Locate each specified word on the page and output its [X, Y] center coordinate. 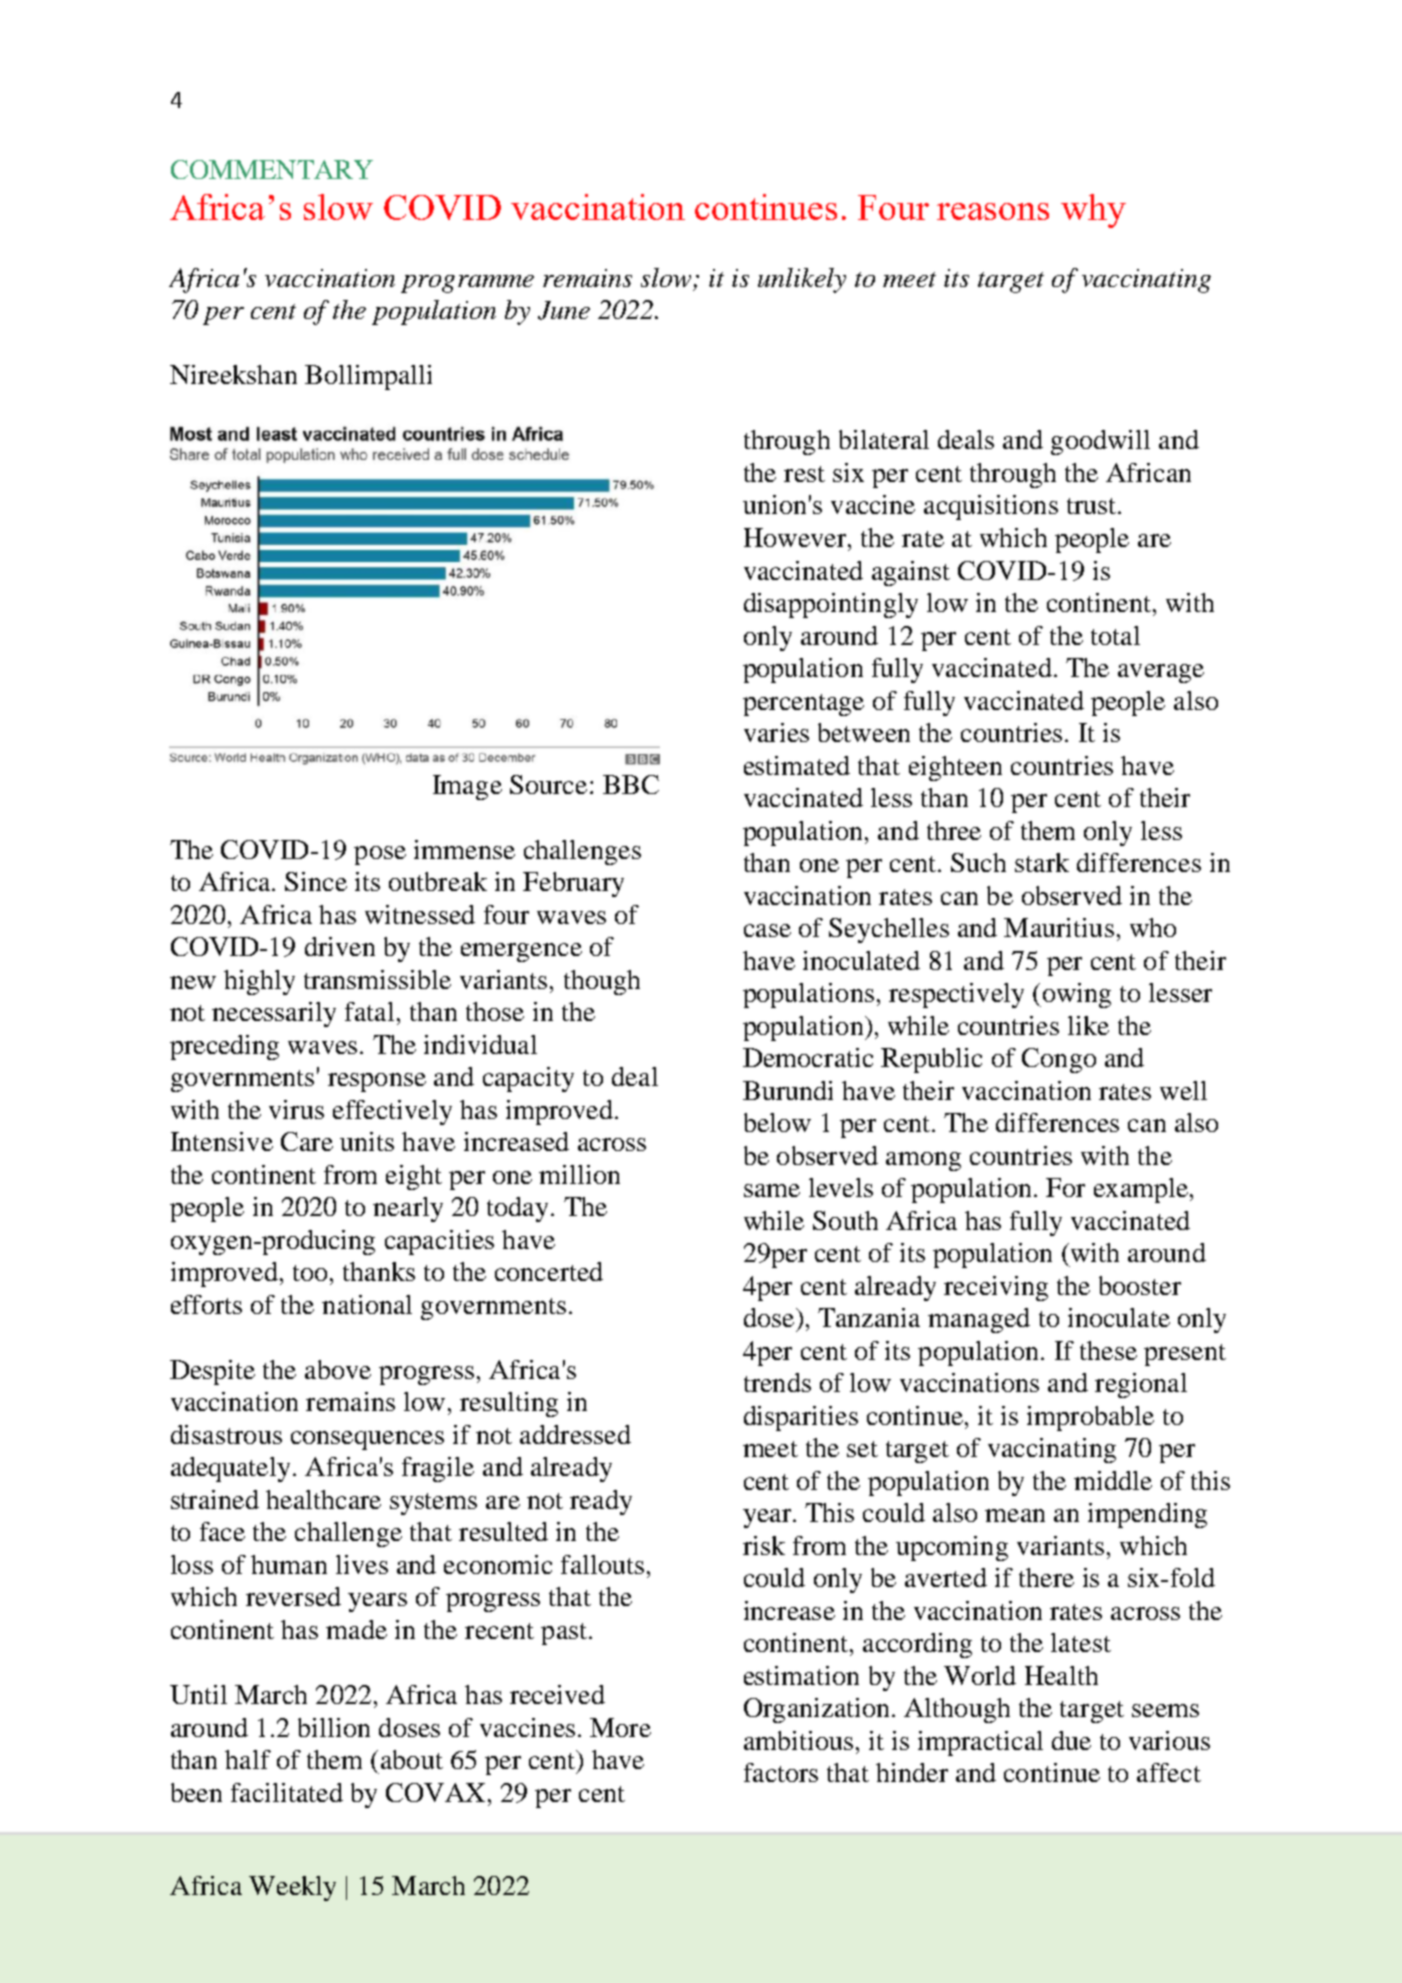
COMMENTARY [272, 169]
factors [781, 1772]
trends [777, 1382]
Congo [1059, 1060]
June [564, 310]
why [1093, 211]
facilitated [287, 1792]
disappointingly [831, 605]
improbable [1090, 1418]
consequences [367, 1440]
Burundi [788, 1090]
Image [467, 787]
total [1115, 635]
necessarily [274, 1014]
